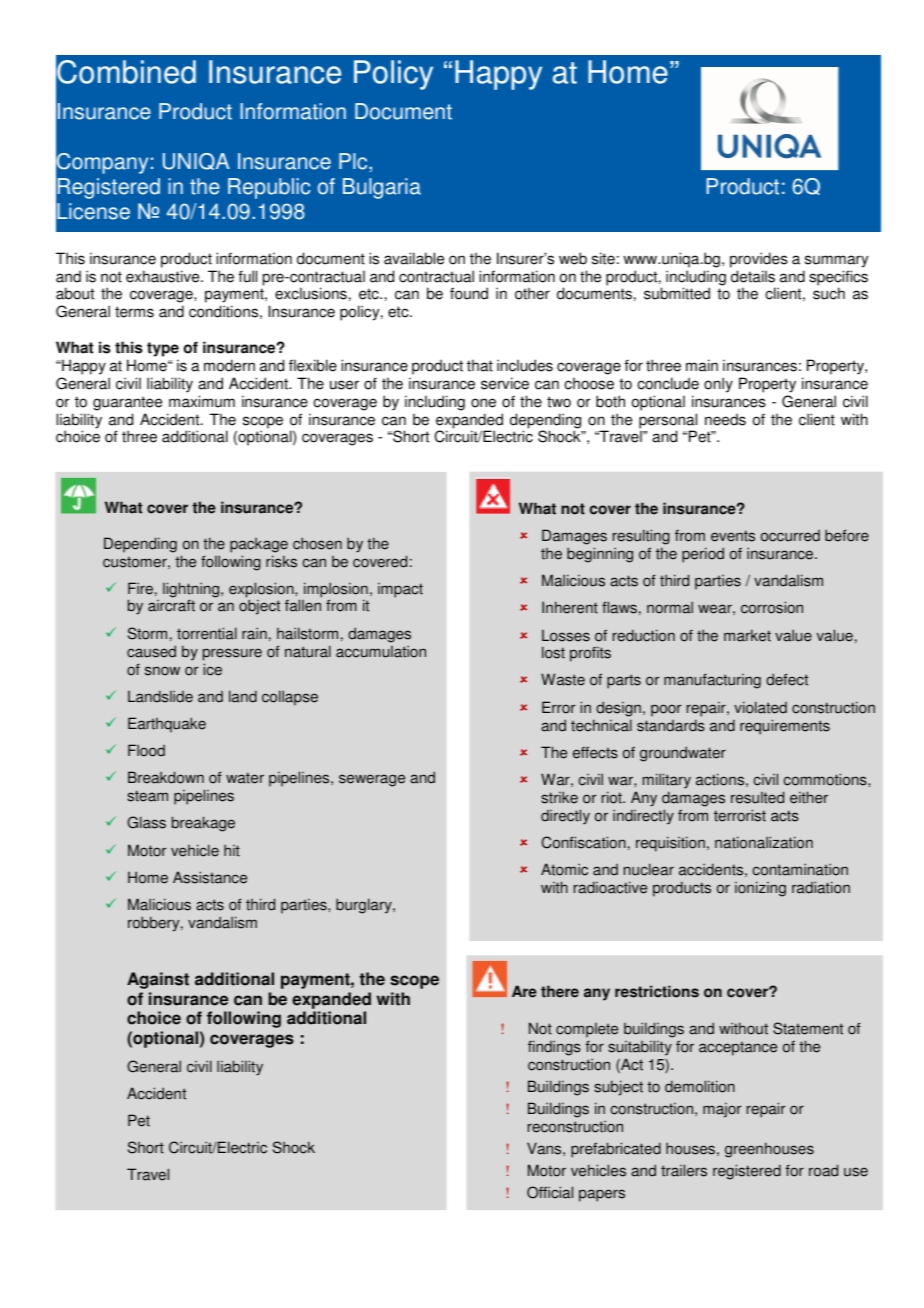 This document has height=1308, width=924. Describe the element at coordinates (400, 590) in the document. I see `impact` at that location.
